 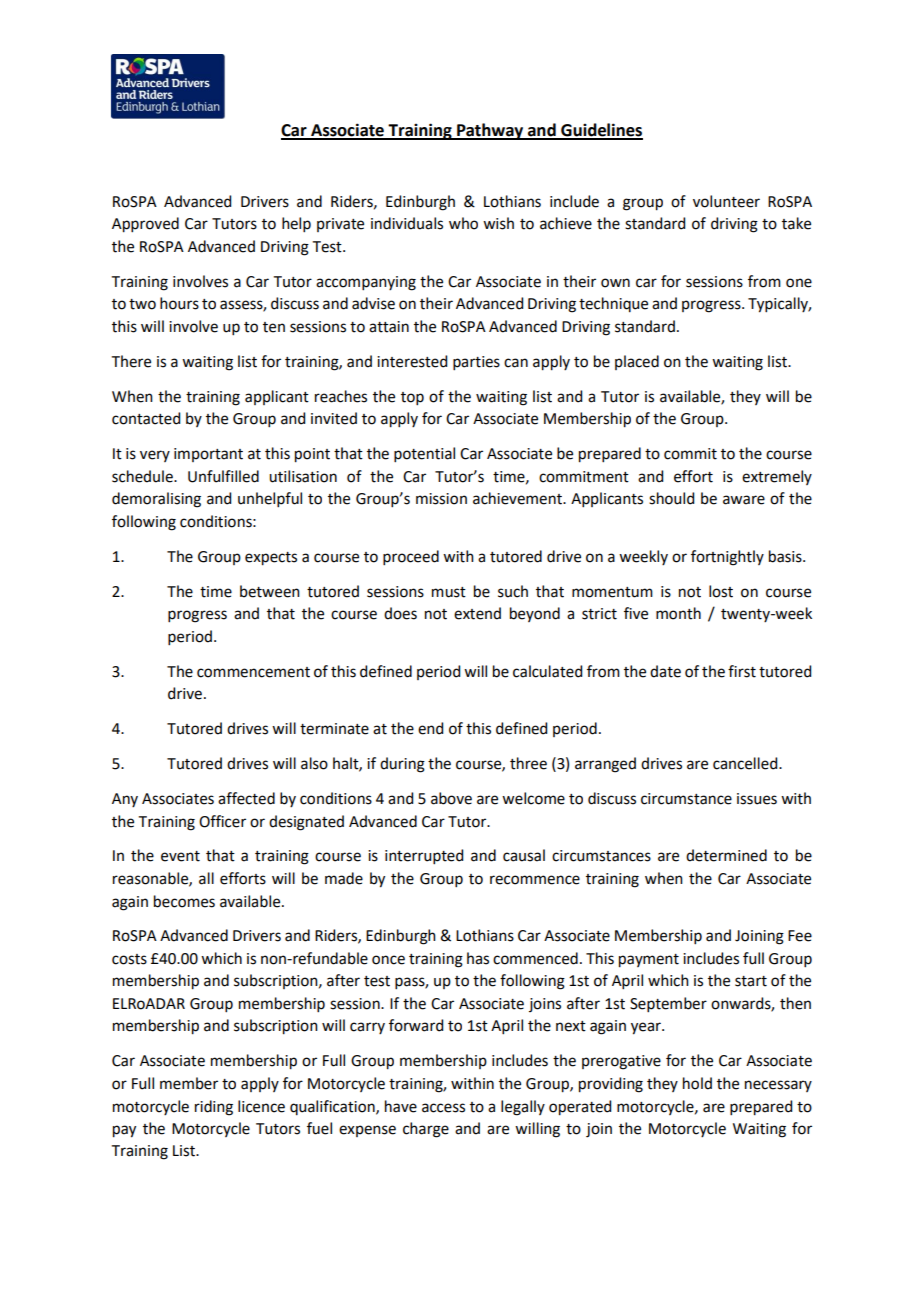 I want to click on contacted, so click(x=146, y=418).
